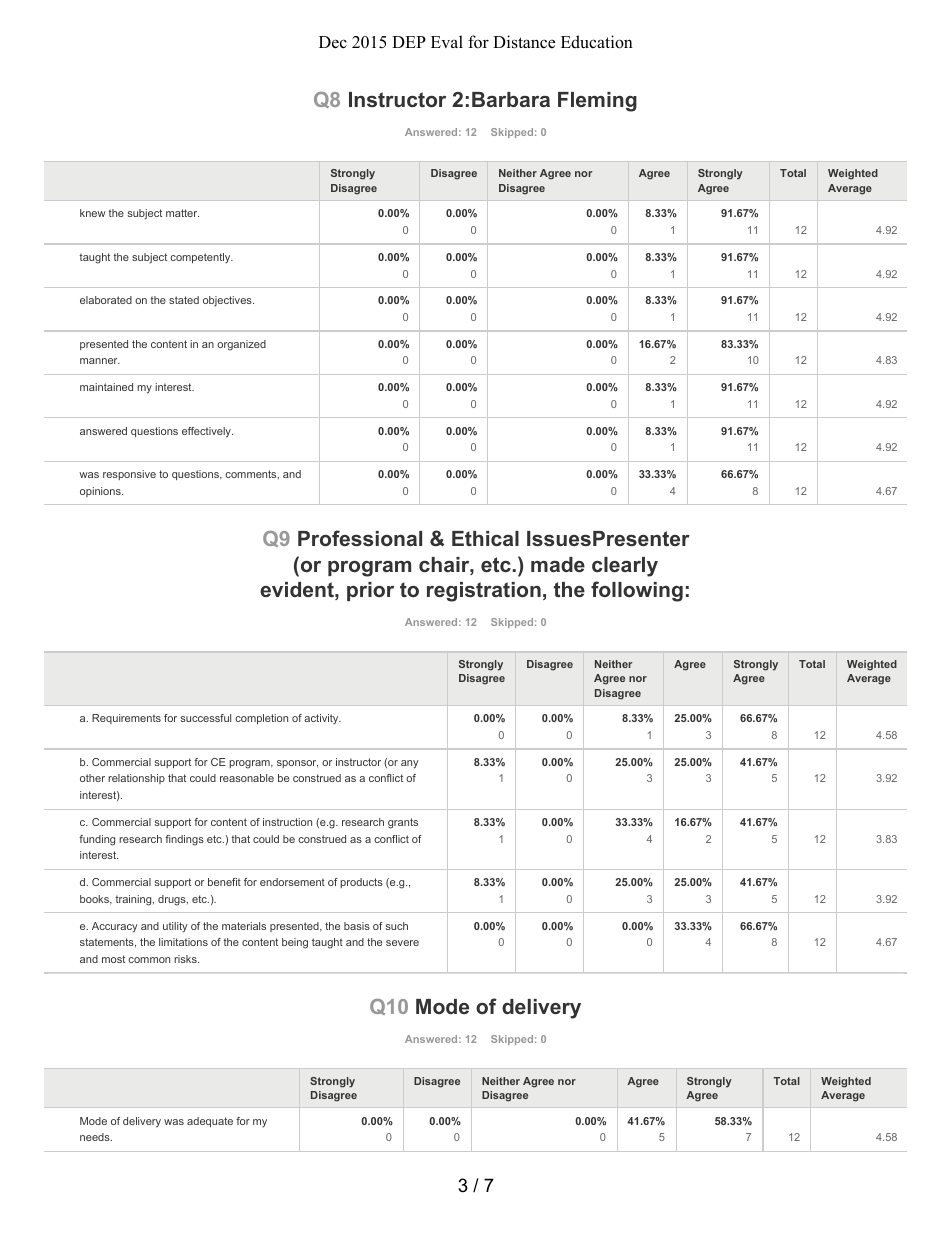  What do you see at coordinates (402, 943) in the screenshot?
I see `severe` at bounding box center [402, 943].
